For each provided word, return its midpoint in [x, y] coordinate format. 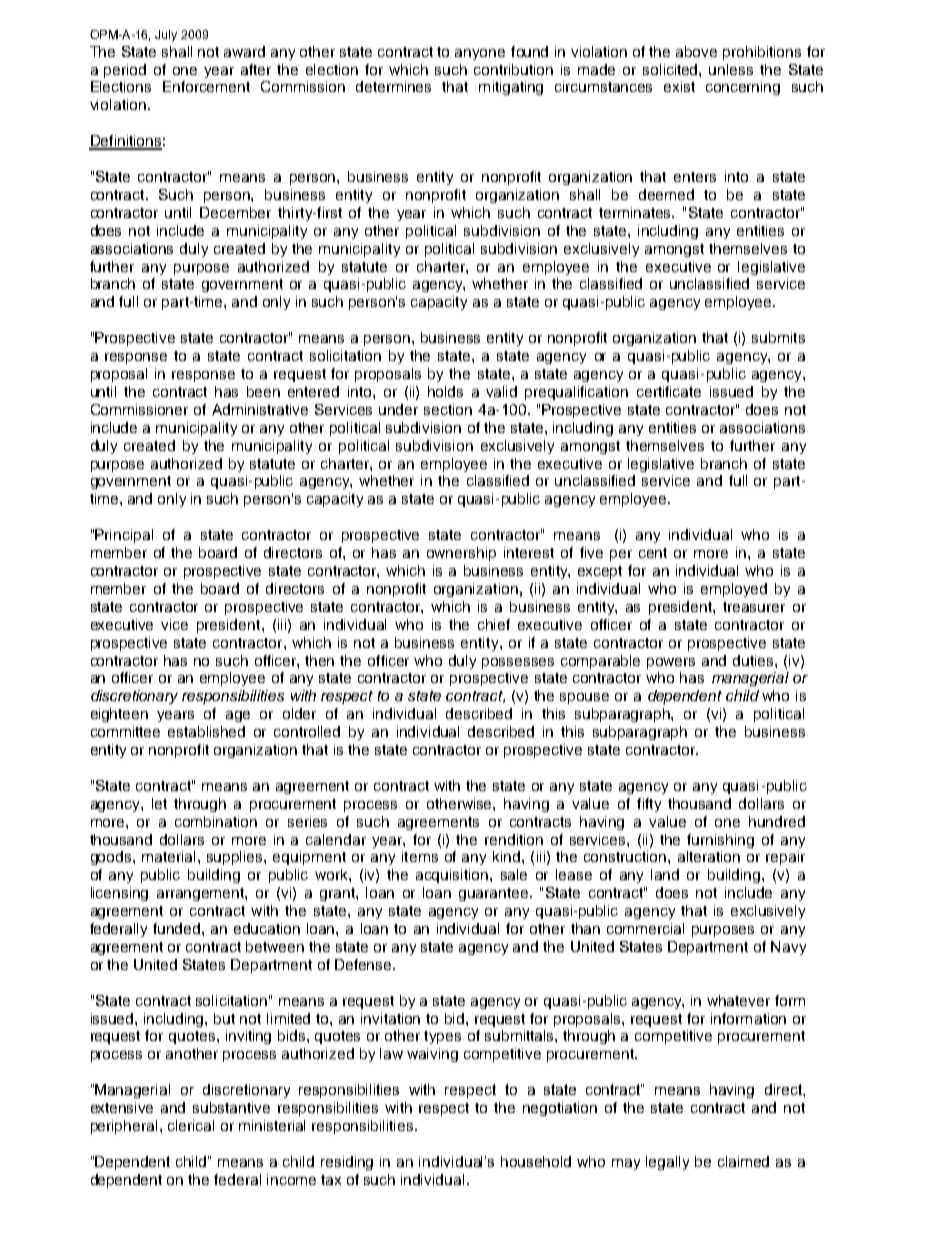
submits [778, 337]
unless [731, 69]
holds [445, 391]
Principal [124, 536]
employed [734, 590]
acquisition [453, 876]
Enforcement [206, 86]
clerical [191, 1125]
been [263, 391]
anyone [480, 54]
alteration [709, 856]
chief [494, 624]
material [168, 856]
